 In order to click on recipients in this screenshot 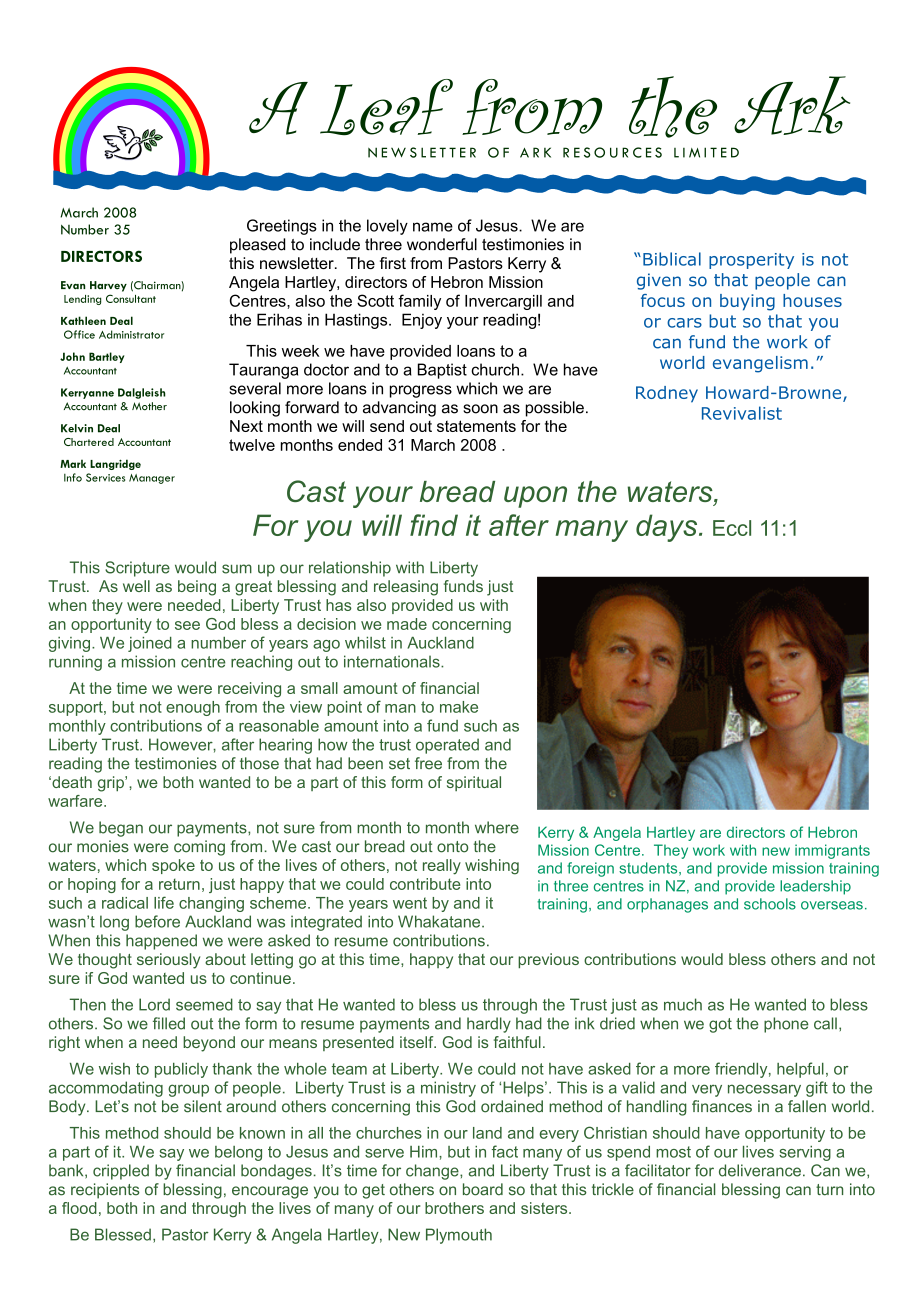, I will do `click(105, 1191)`.
